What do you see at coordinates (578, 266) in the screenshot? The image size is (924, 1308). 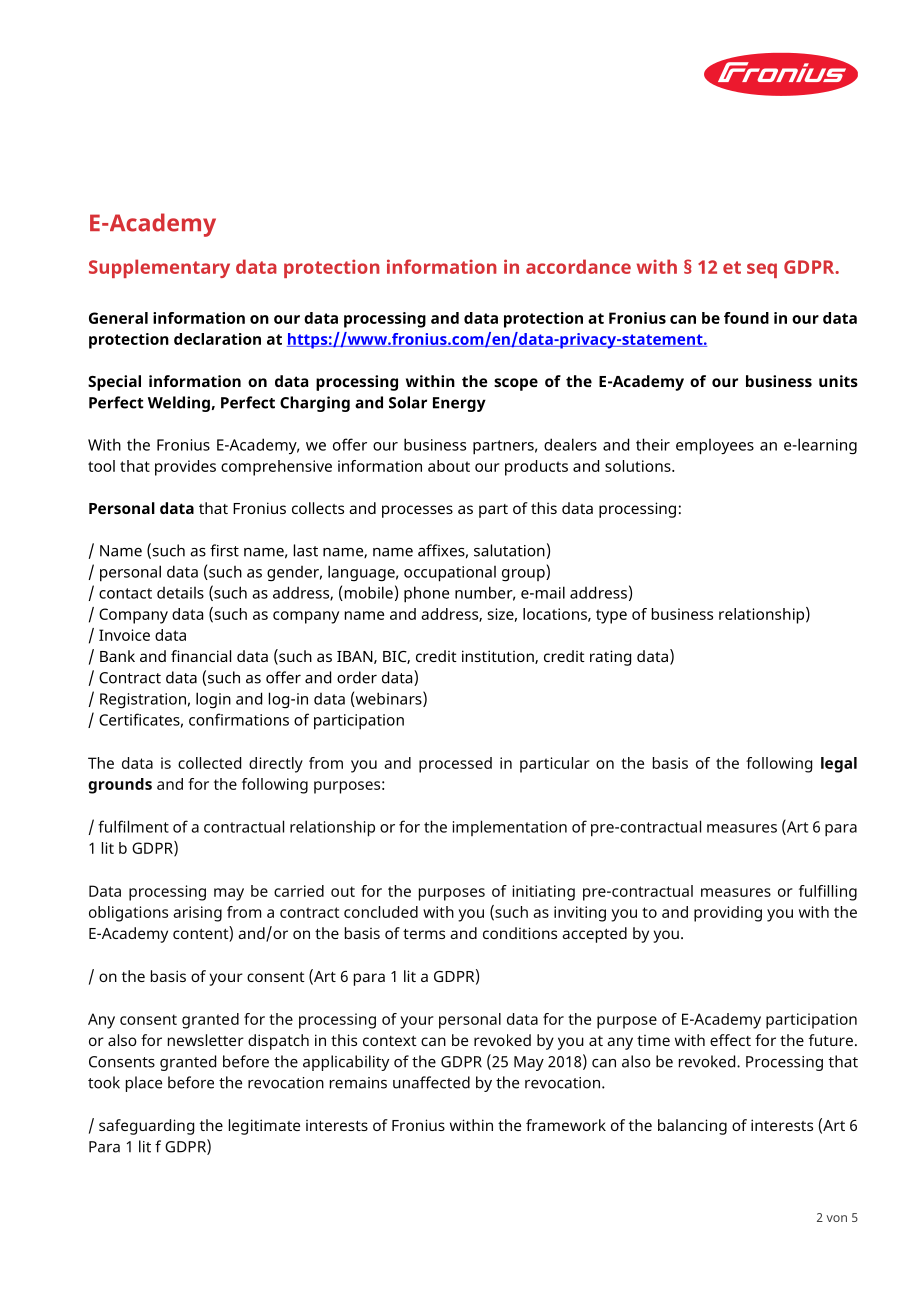 I see `accordance` at bounding box center [578, 266].
